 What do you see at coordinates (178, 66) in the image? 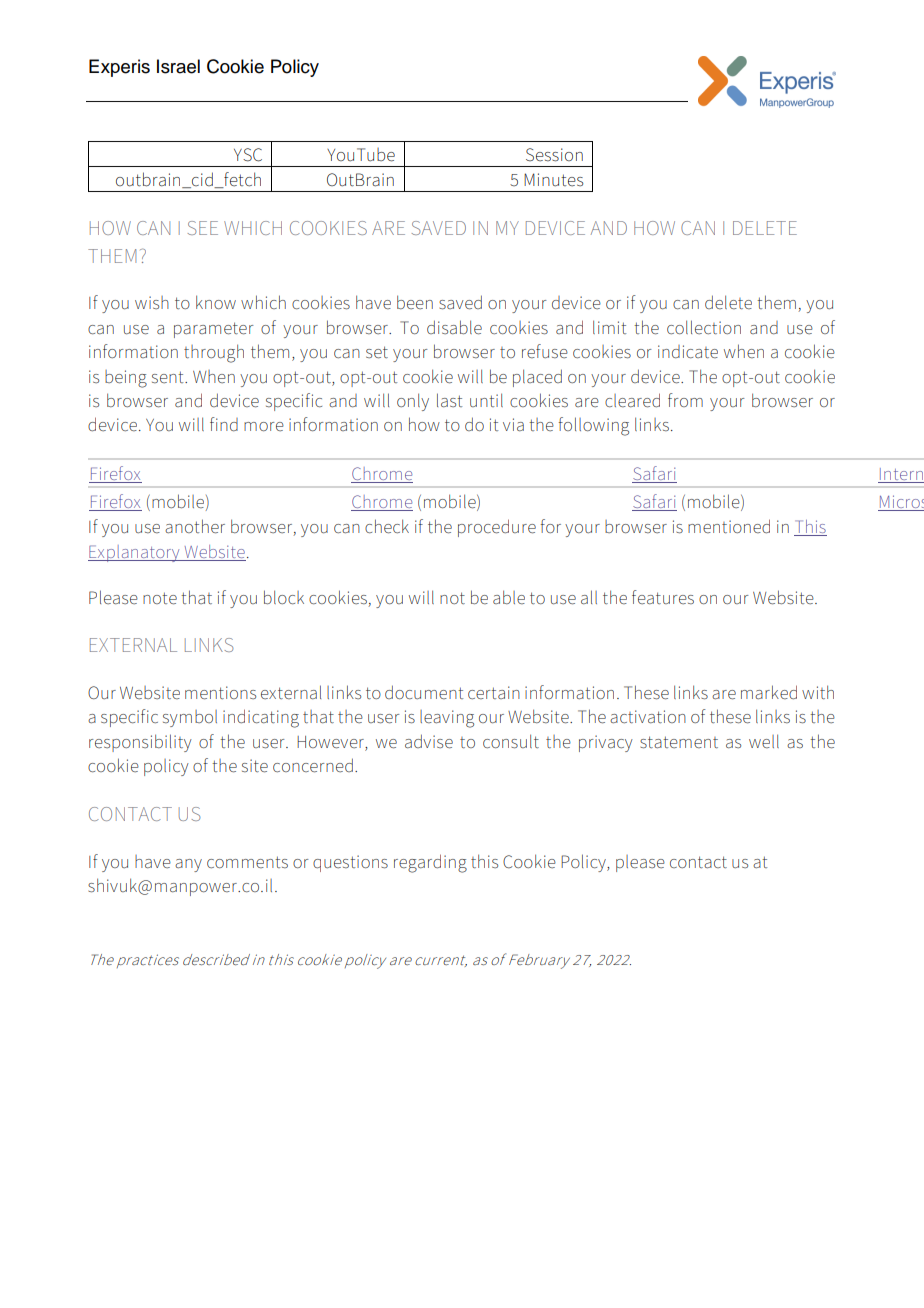
I see `Israel` at bounding box center [178, 66].
